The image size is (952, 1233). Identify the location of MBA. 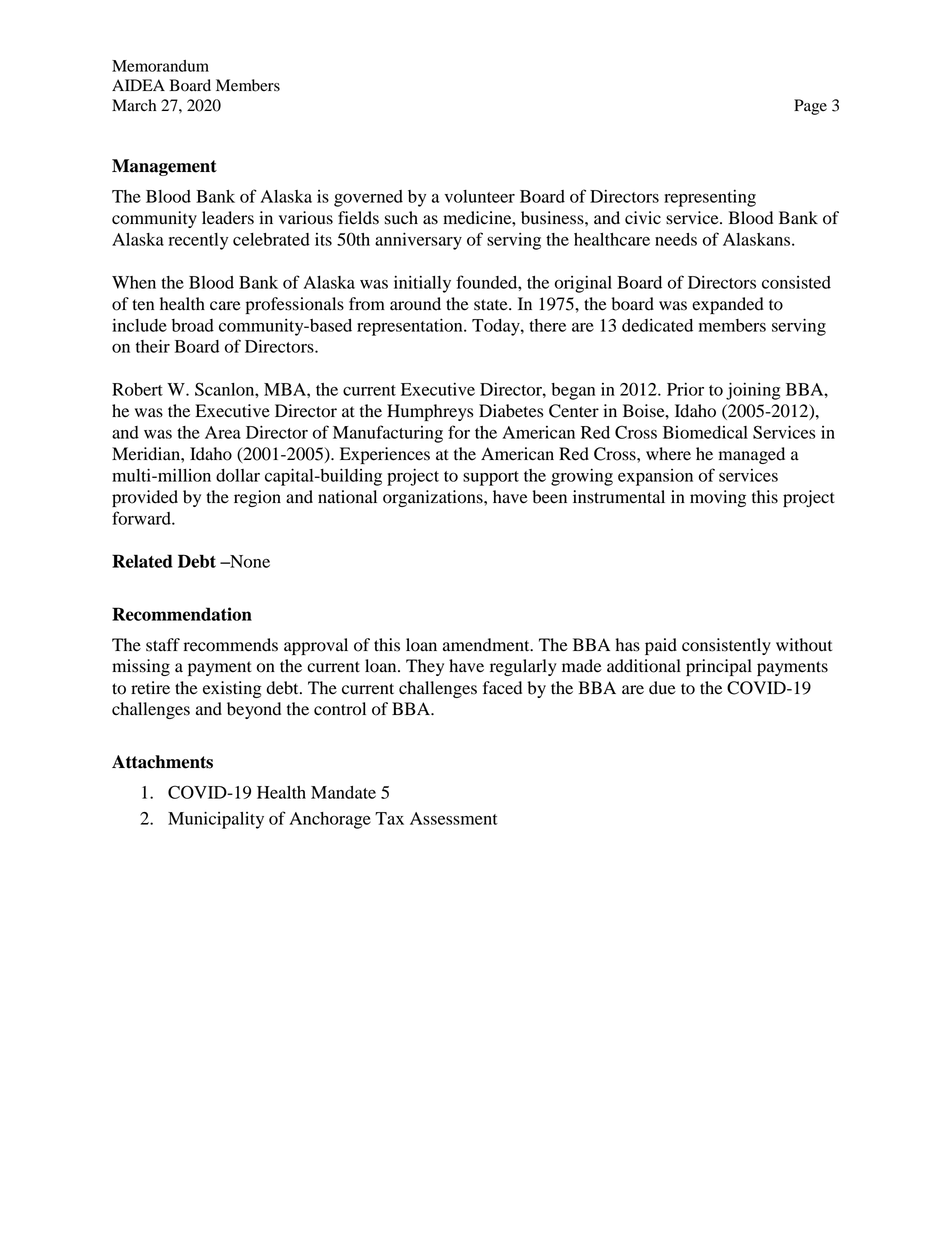
(286, 389).
